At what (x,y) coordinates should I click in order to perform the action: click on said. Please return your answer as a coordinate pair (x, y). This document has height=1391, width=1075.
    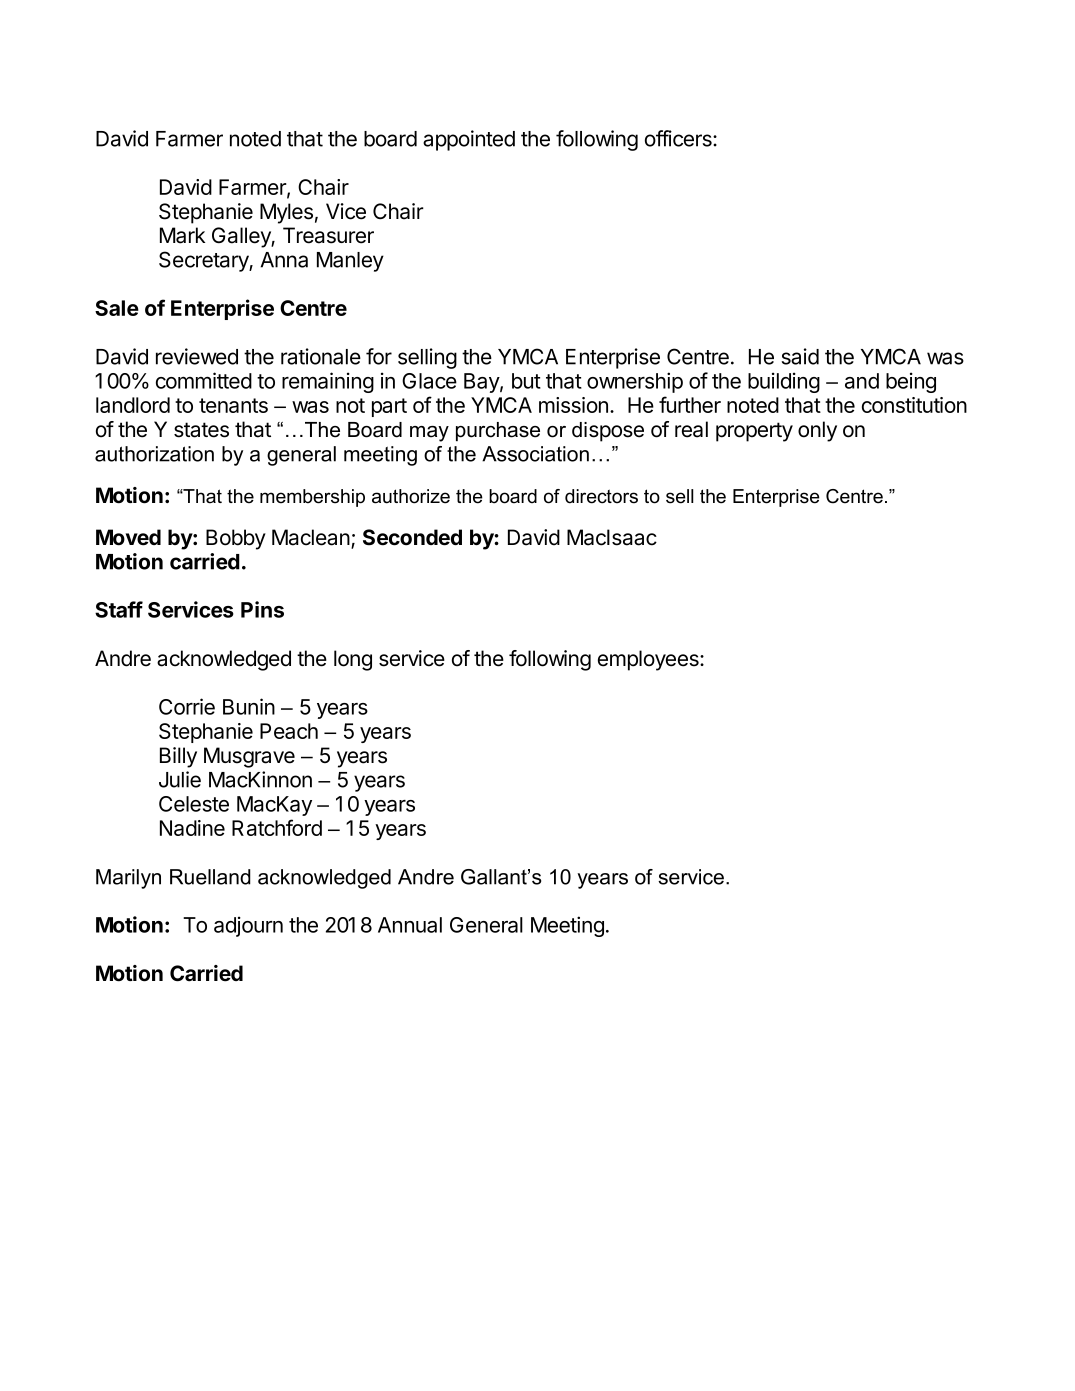
    Looking at the image, I should click on (800, 356).
